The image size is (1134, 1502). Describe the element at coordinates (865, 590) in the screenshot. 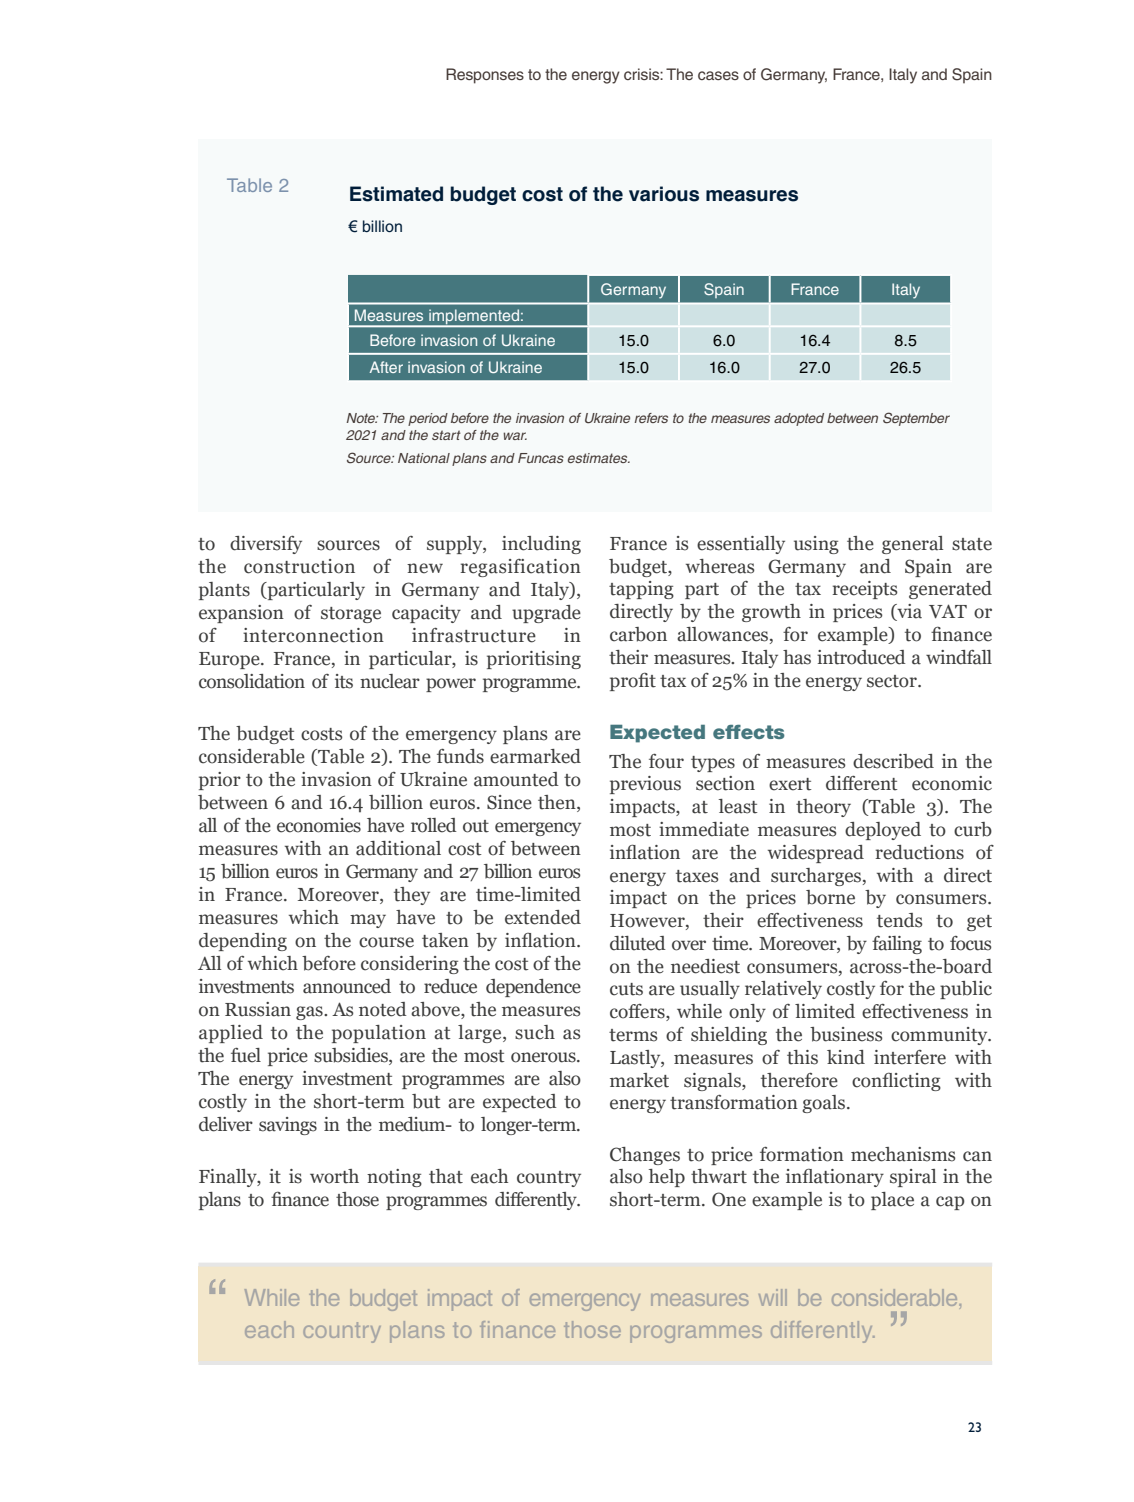

I see `receipts` at that location.
